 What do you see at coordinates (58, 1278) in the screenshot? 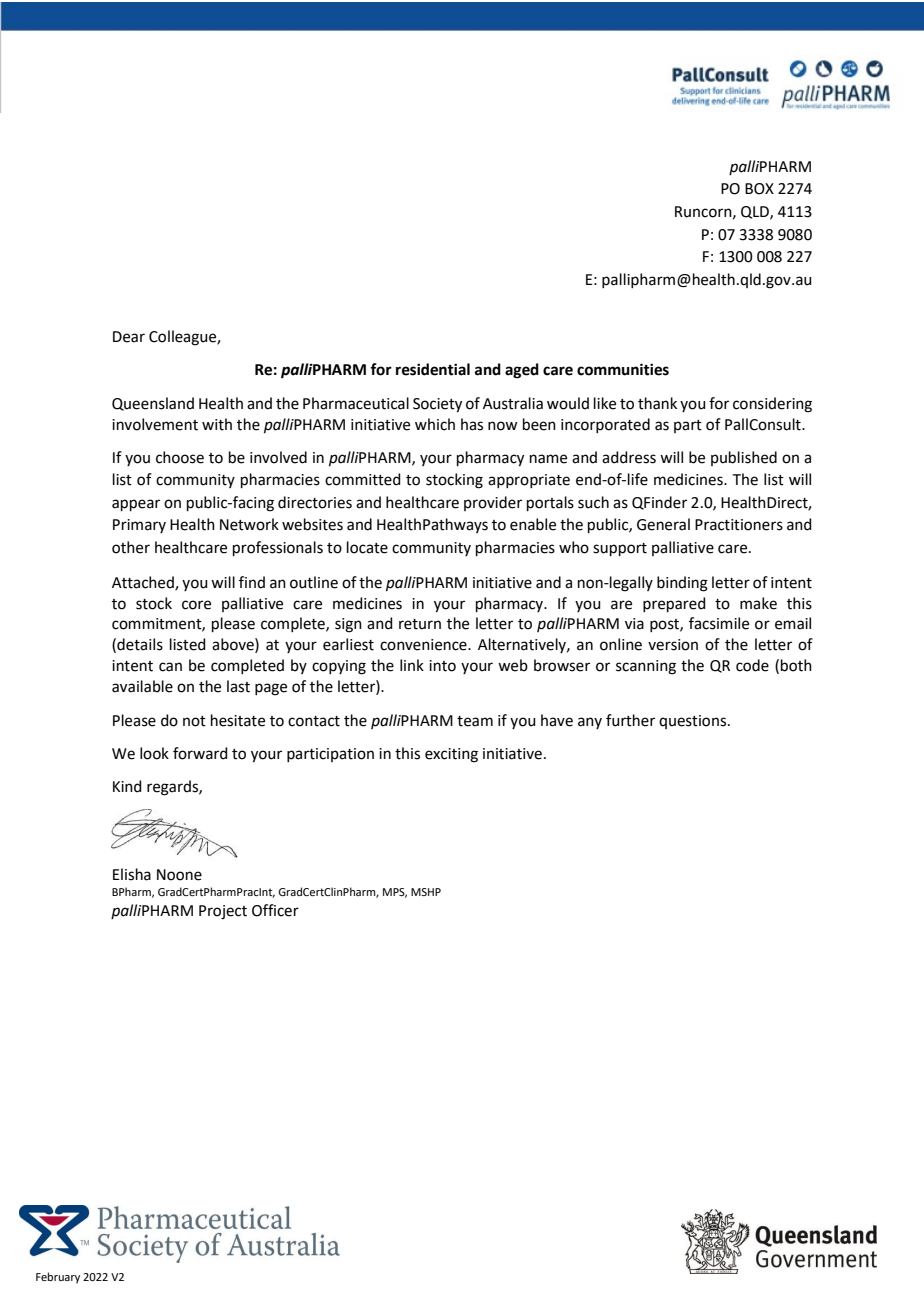
I see `February` at bounding box center [58, 1278].
